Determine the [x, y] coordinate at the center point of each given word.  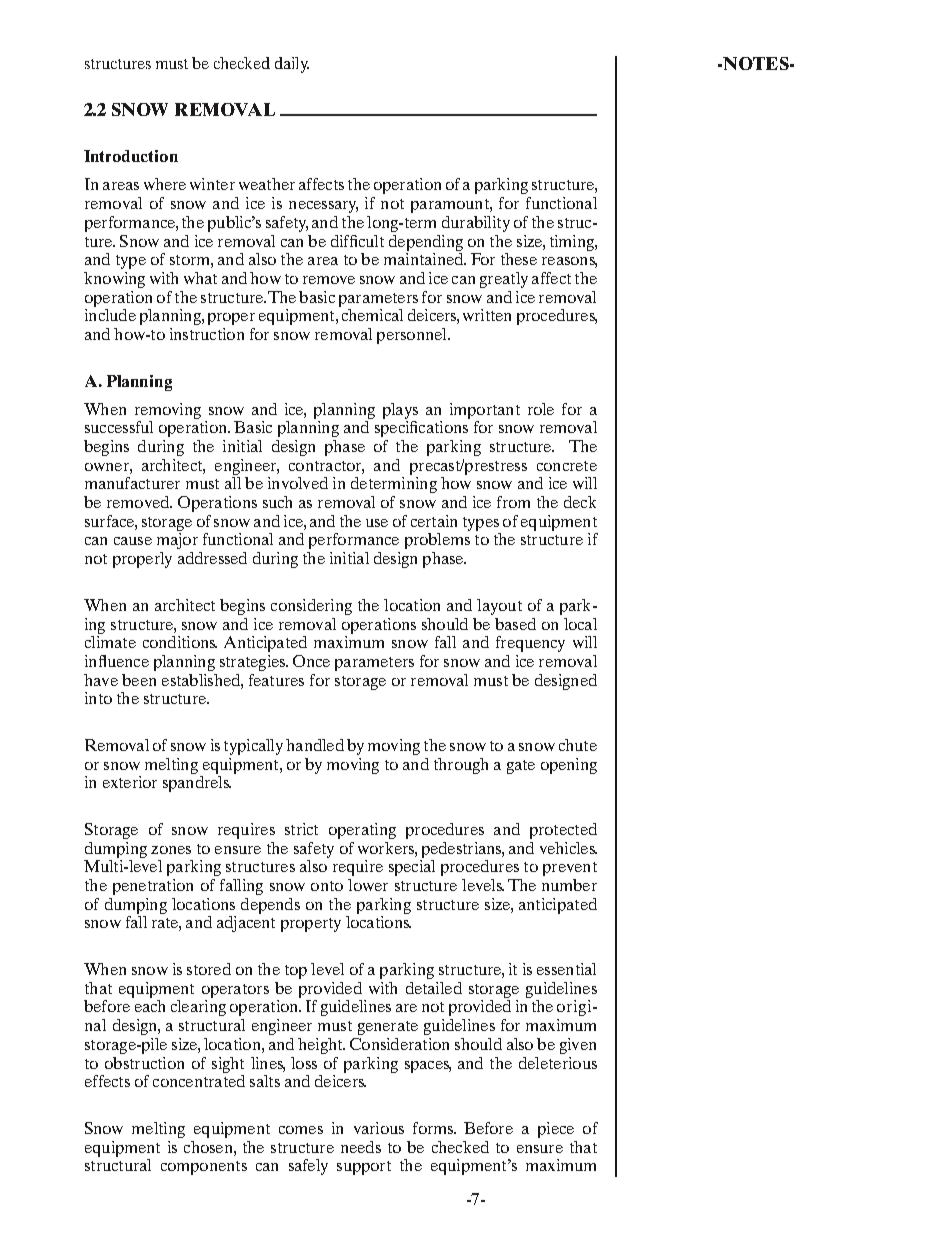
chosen [209, 1147]
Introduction [131, 156]
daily [292, 65]
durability [476, 224]
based [515, 624]
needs [361, 1147]
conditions [180, 642]
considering [311, 607]
